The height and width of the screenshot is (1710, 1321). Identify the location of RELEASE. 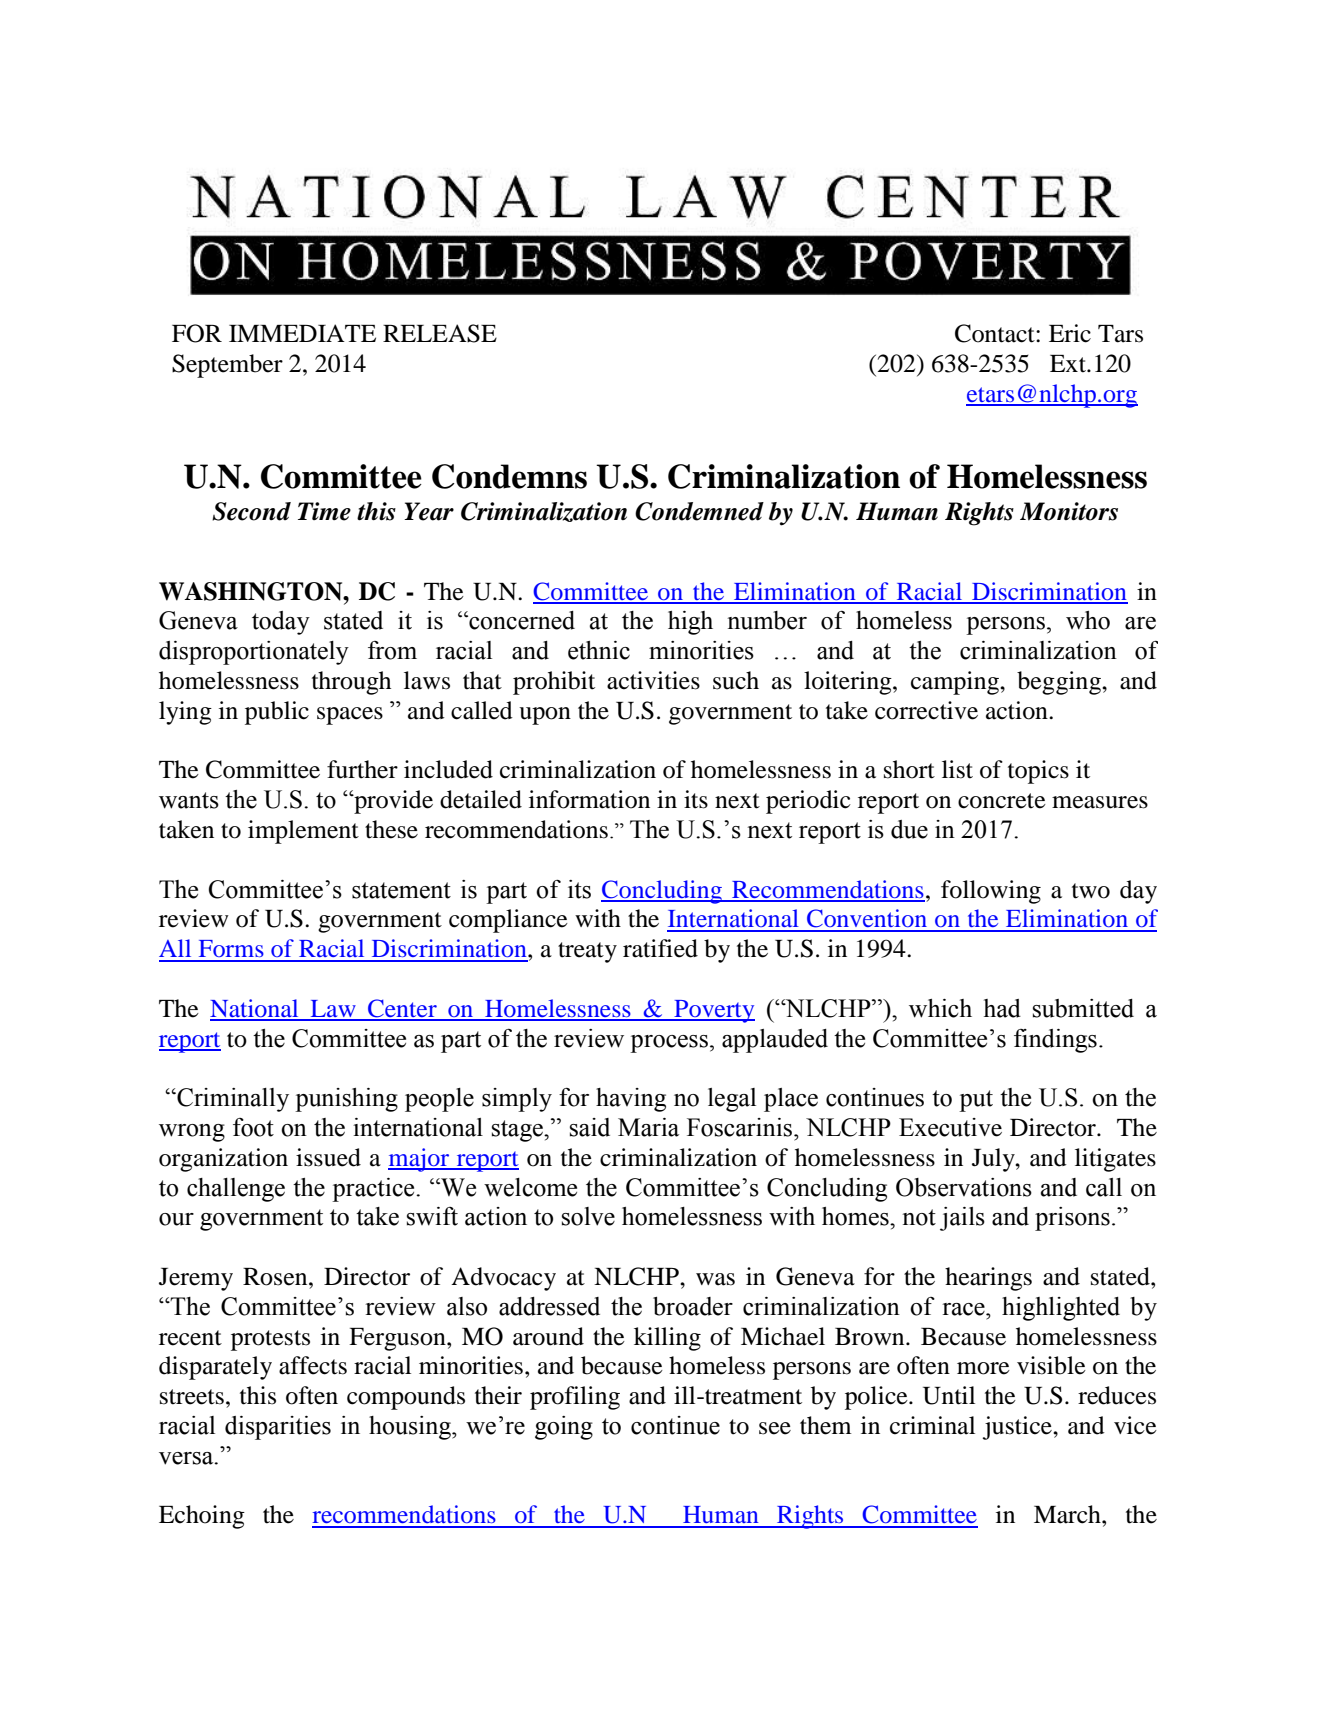
(440, 333).
